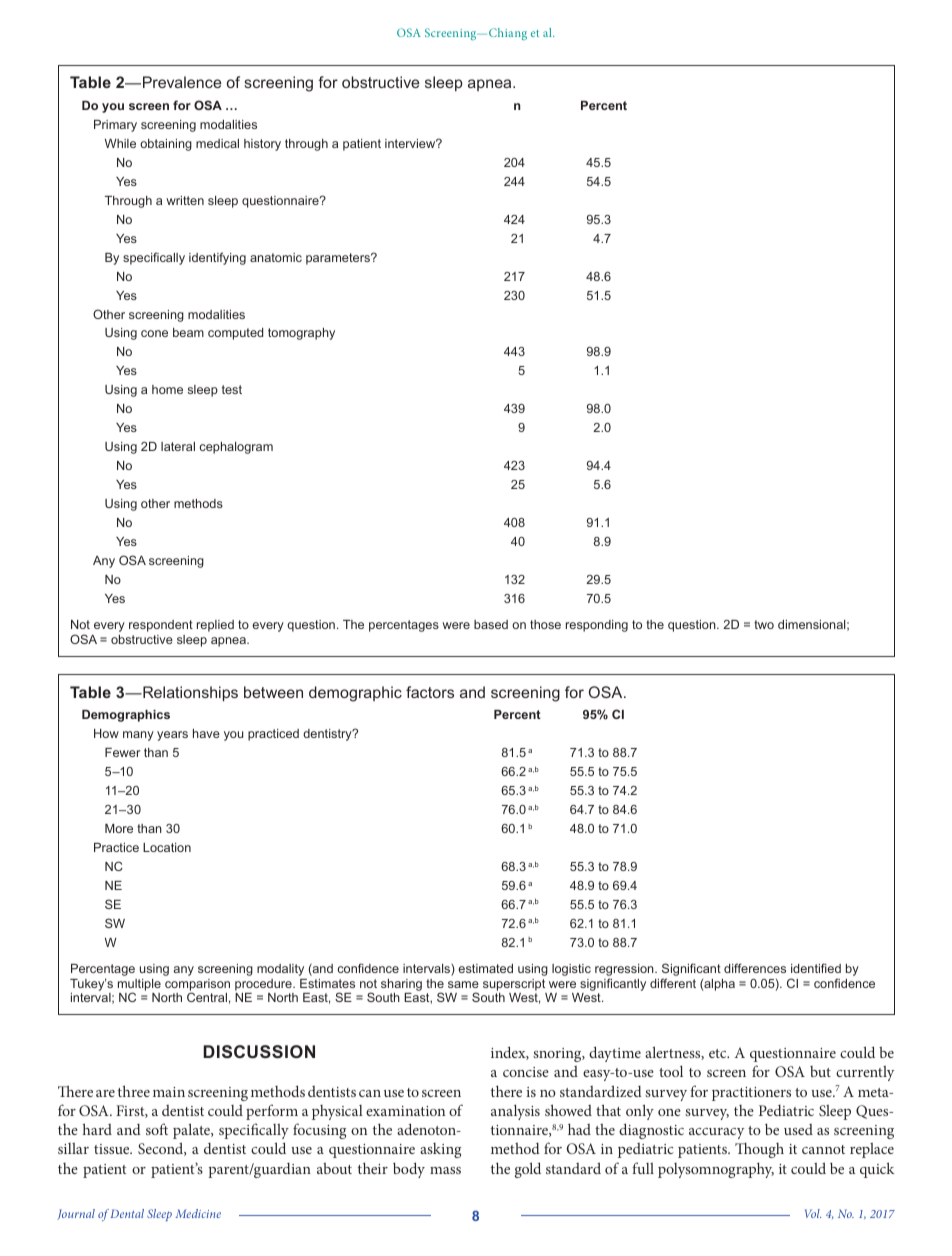 This screenshot has height=1256, width=952. I want to click on differences, so click(755, 968).
